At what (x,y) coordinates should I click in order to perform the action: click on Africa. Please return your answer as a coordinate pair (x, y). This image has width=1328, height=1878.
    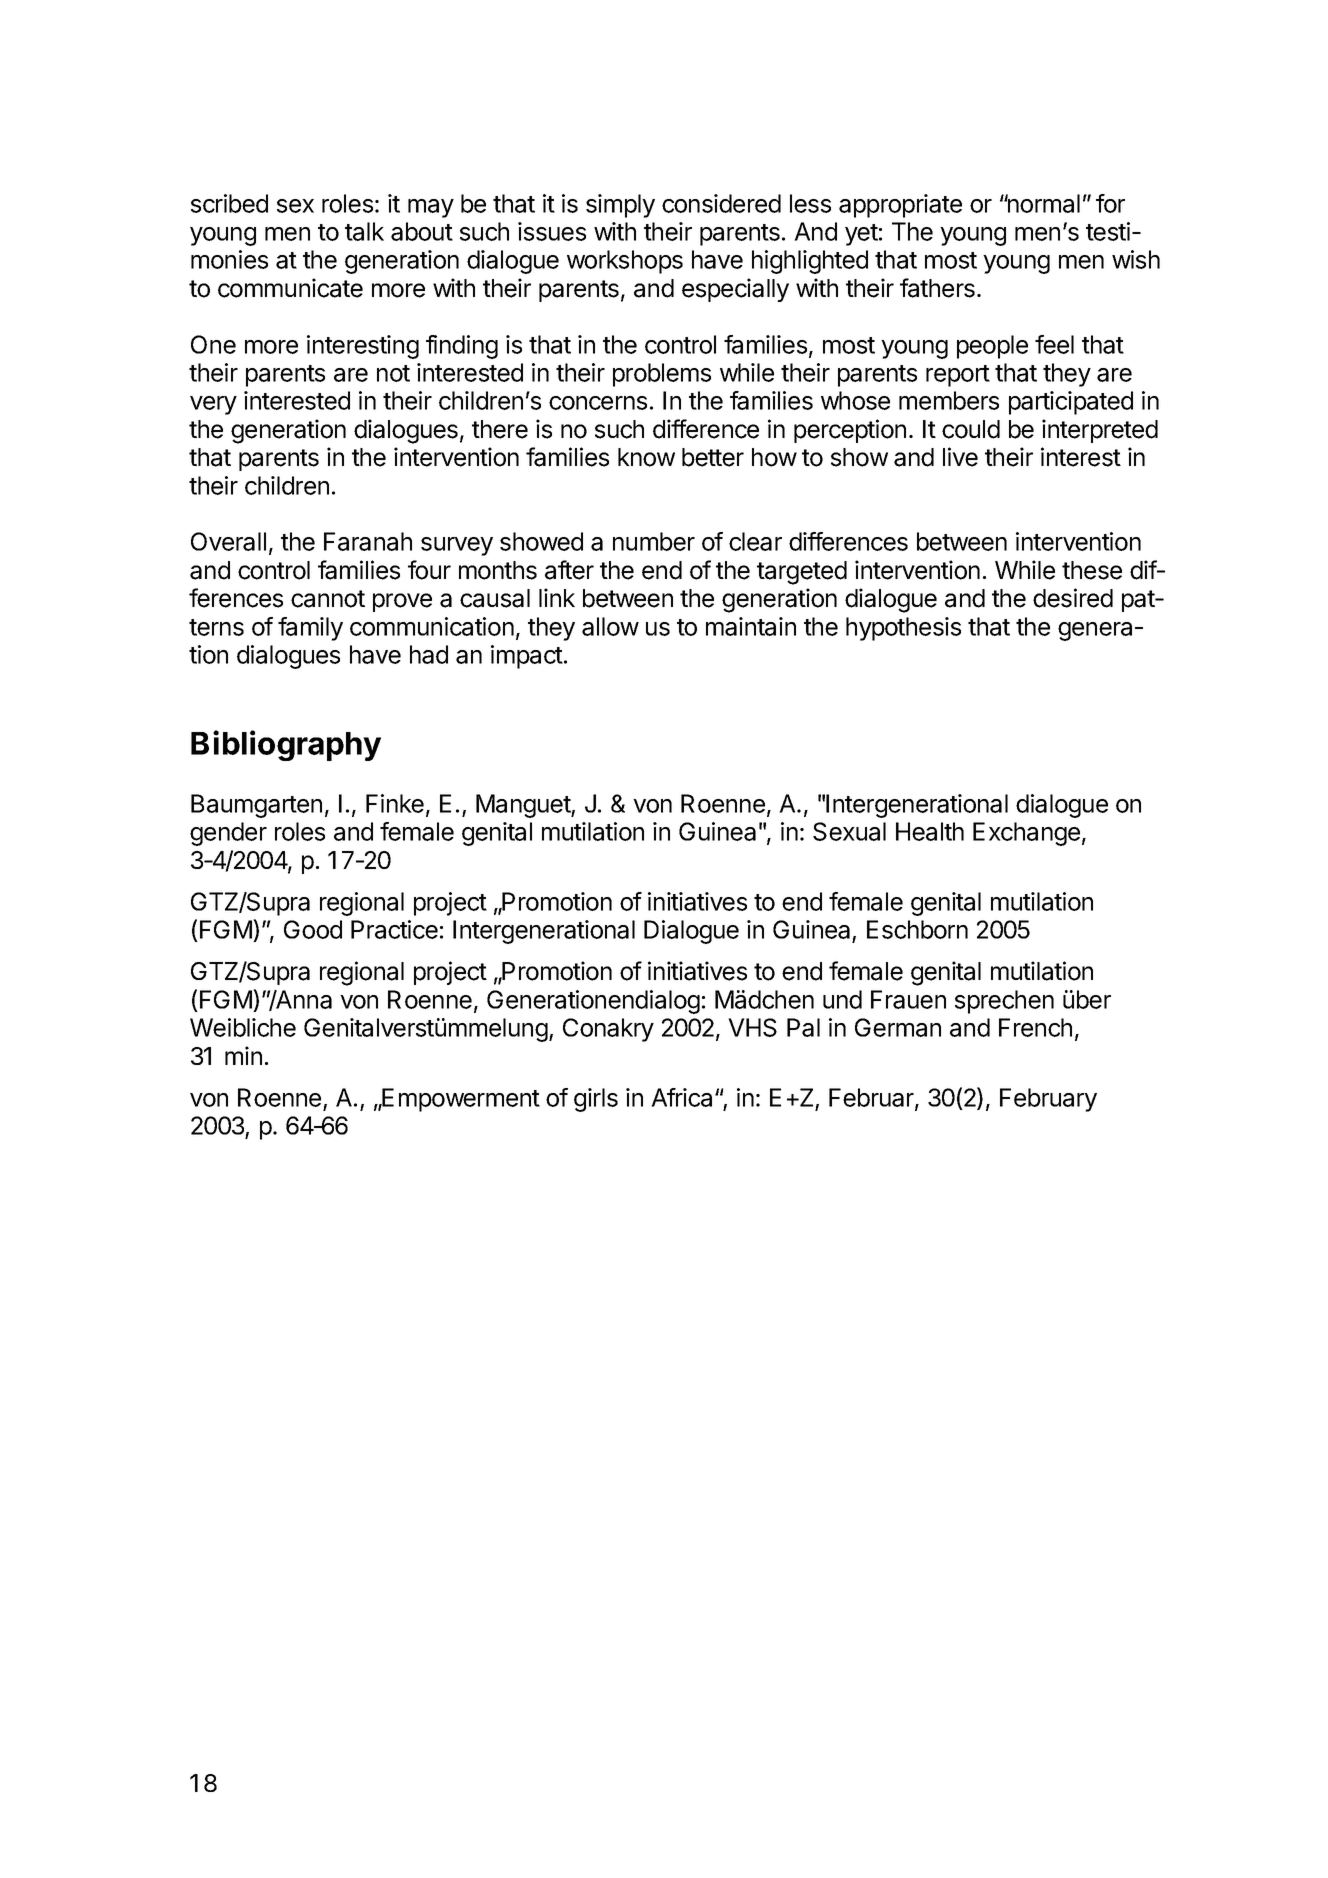
    Looking at the image, I should click on (683, 1097).
